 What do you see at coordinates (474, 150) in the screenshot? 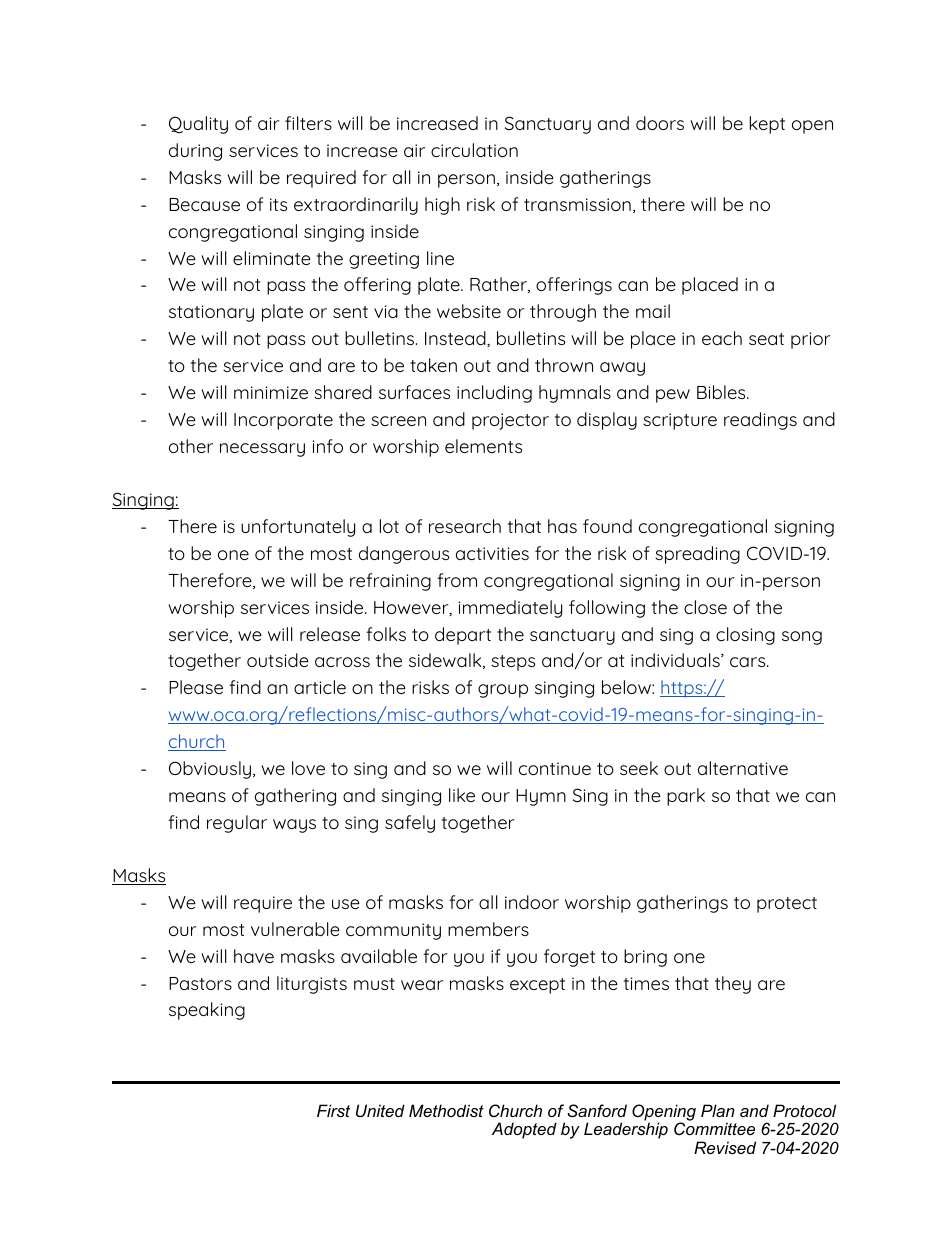
I see `circulation` at bounding box center [474, 150].
